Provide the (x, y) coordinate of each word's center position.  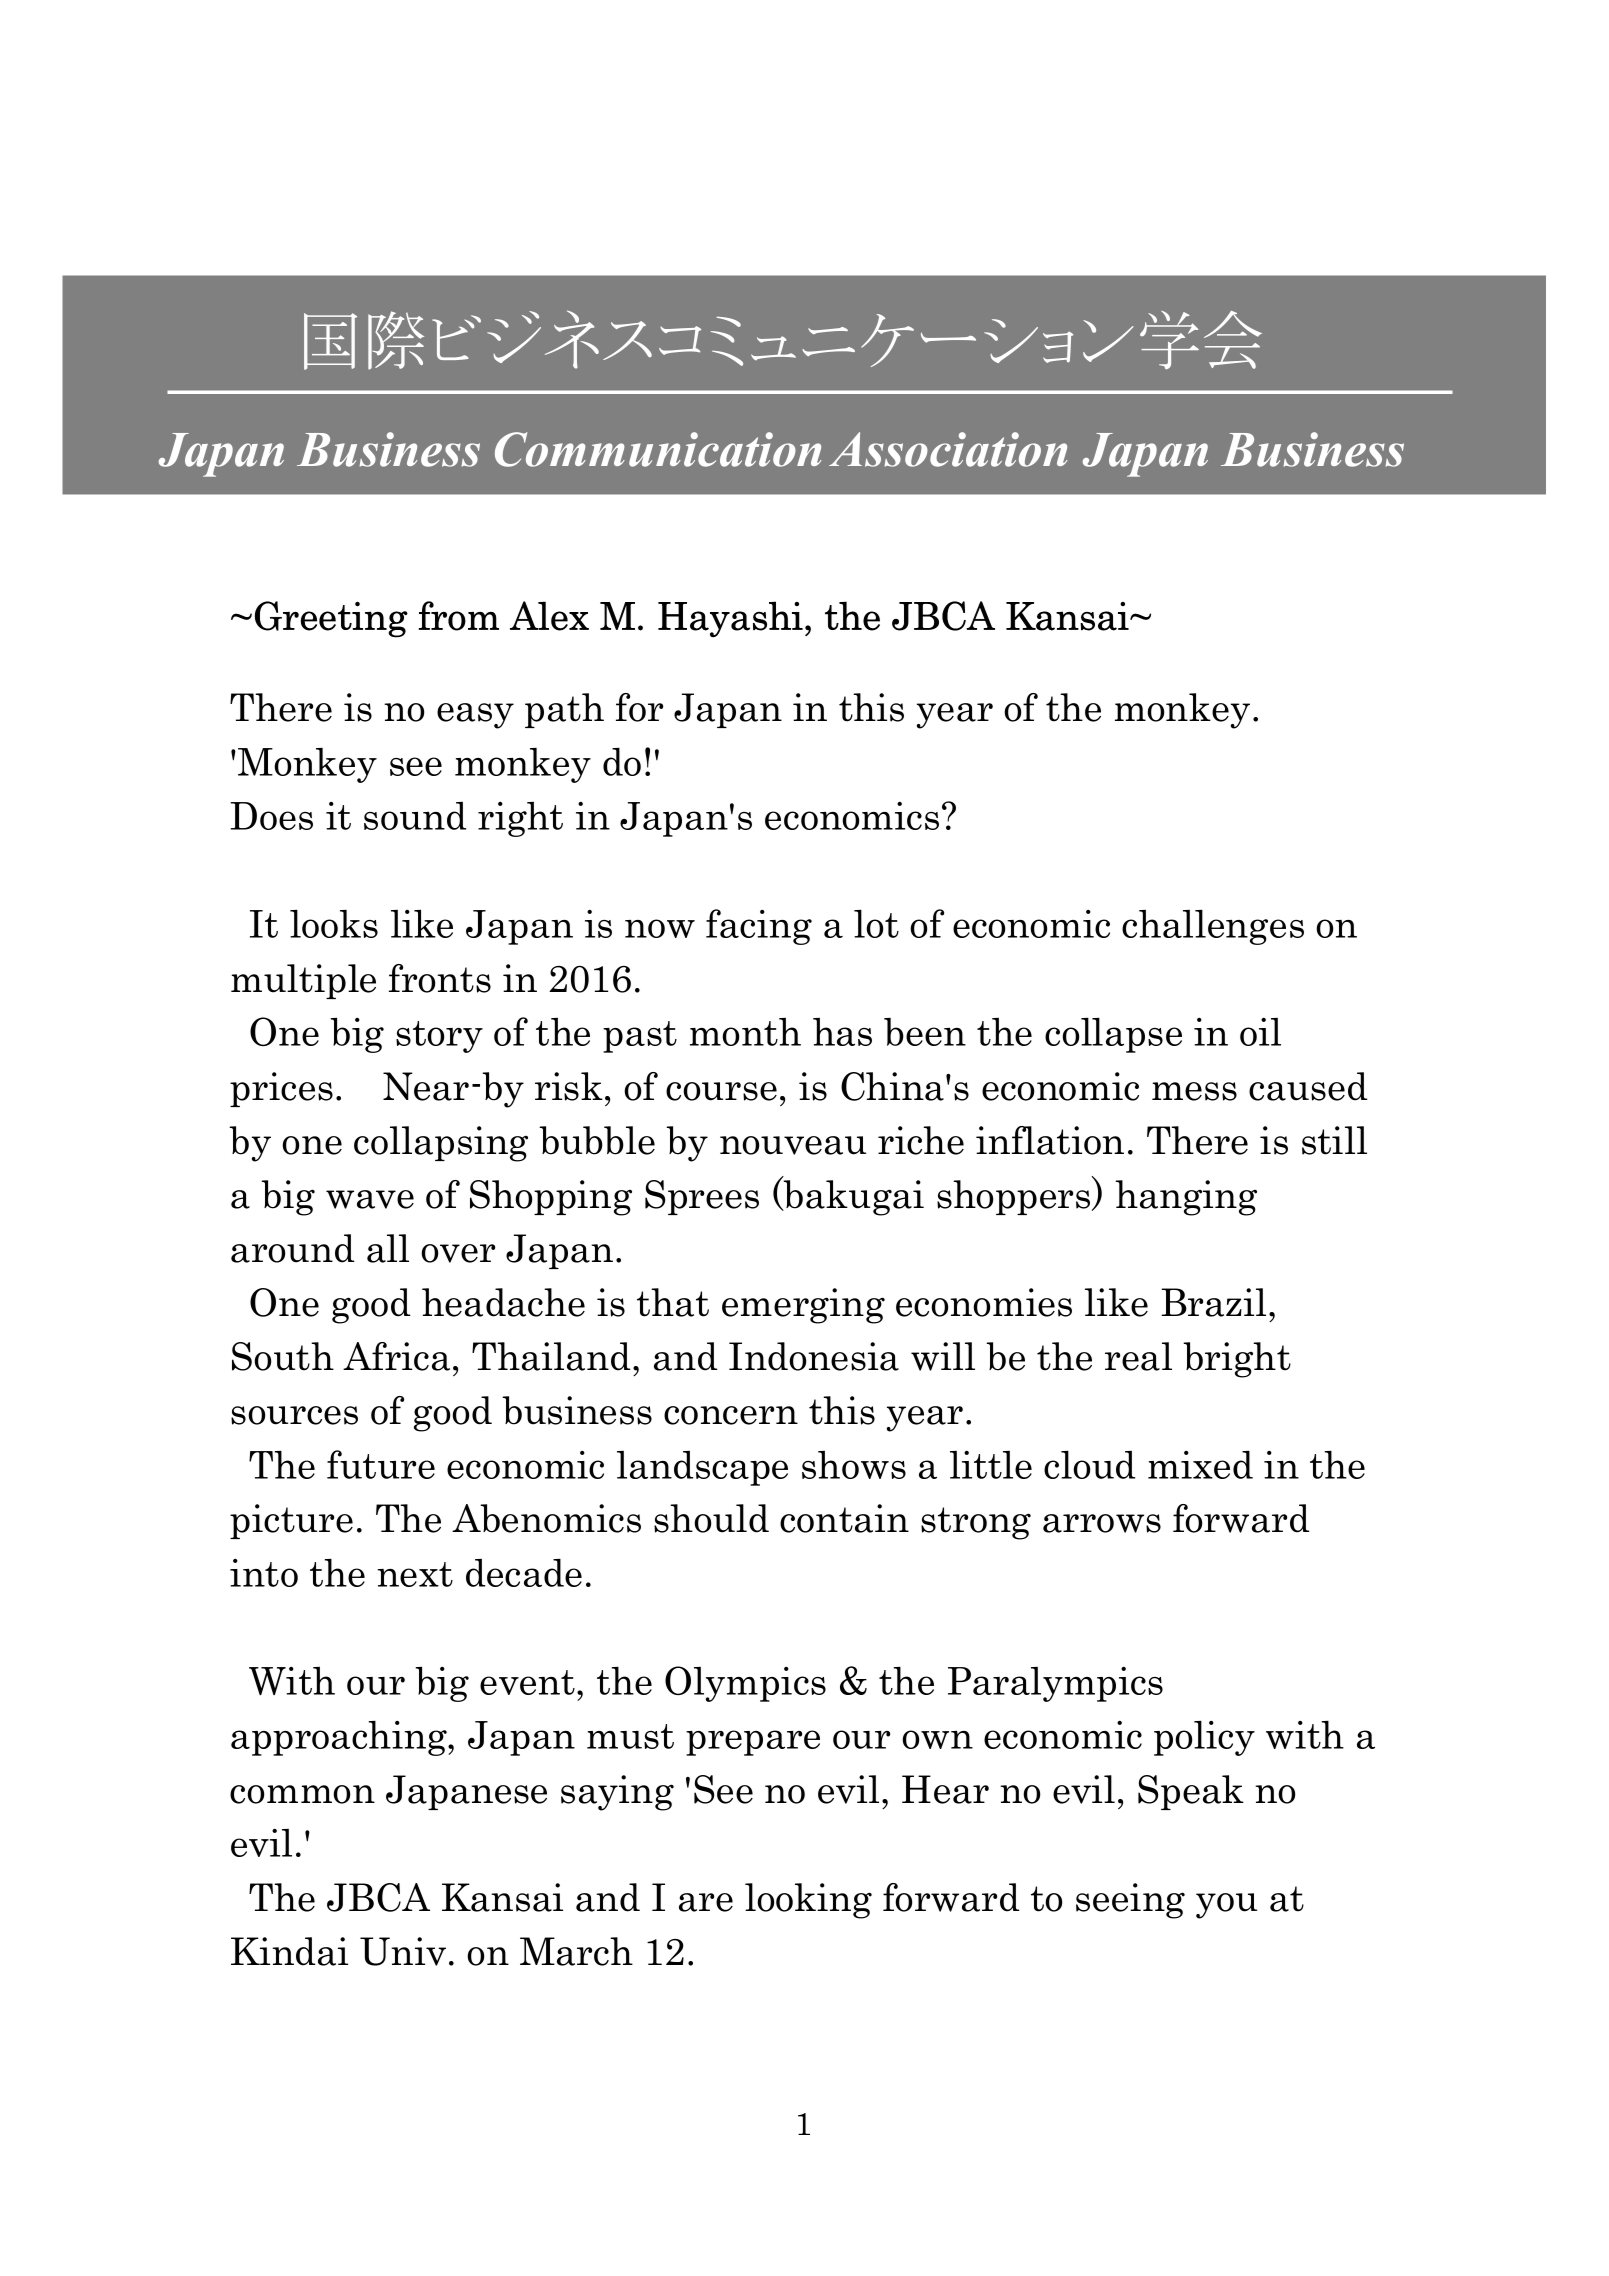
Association (948, 449)
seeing (1130, 1901)
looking (808, 1901)
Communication (658, 449)
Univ (403, 1951)
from (459, 616)
